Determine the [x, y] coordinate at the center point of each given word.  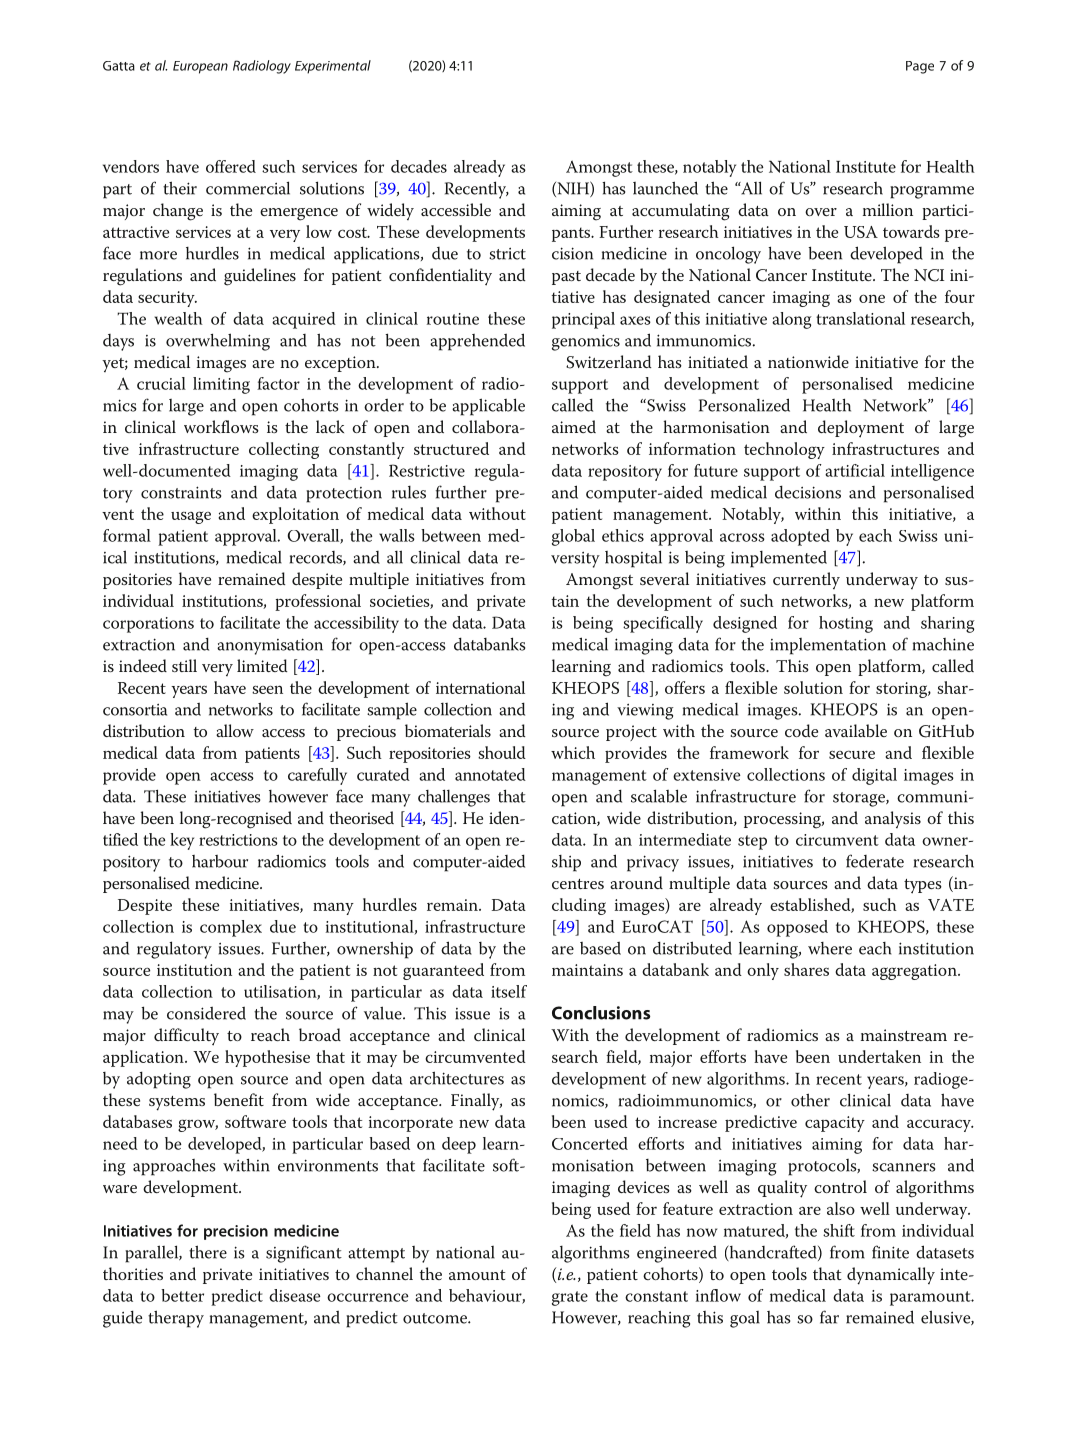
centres [578, 884]
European [200, 67]
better [182, 1295]
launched [665, 188]
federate [875, 861]
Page [920, 67]
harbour [220, 861]
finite [890, 1252]
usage [191, 517]
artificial [855, 470]
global [573, 537]
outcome [436, 1318]
